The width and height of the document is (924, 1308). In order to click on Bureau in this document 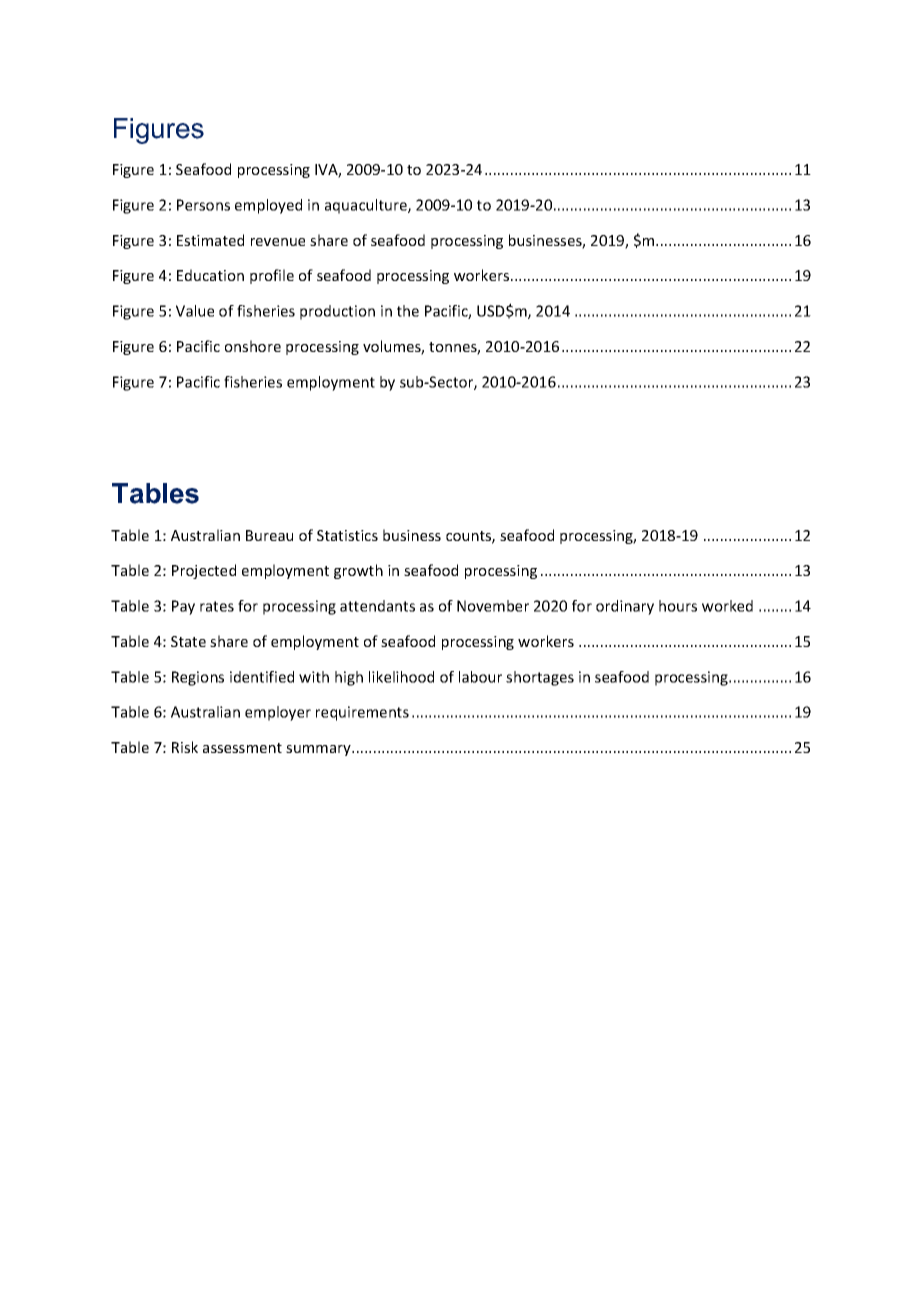, I will do `click(269, 535)`.
